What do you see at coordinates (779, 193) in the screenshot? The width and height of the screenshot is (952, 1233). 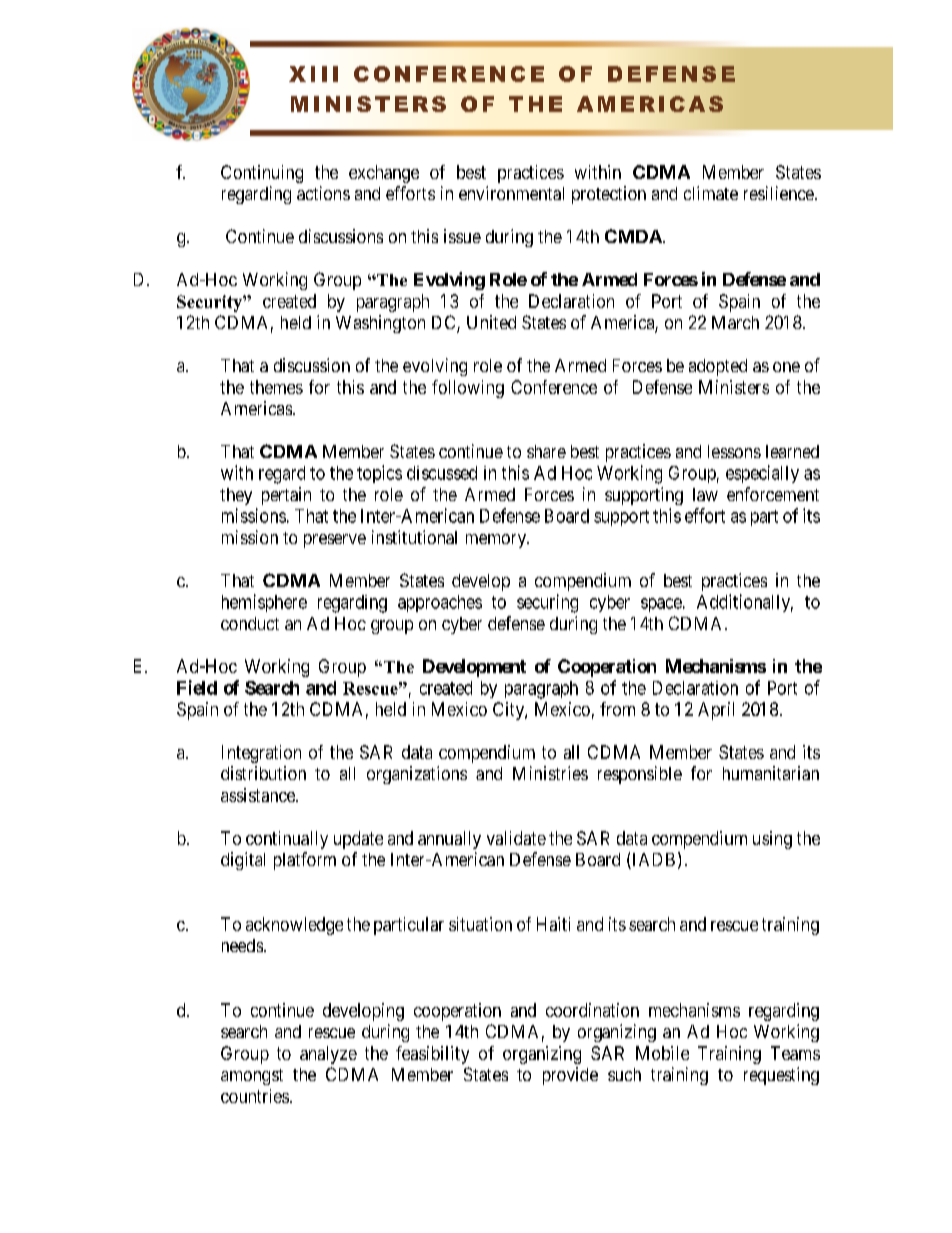 I see `resilience` at bounding box center [779, 193].
